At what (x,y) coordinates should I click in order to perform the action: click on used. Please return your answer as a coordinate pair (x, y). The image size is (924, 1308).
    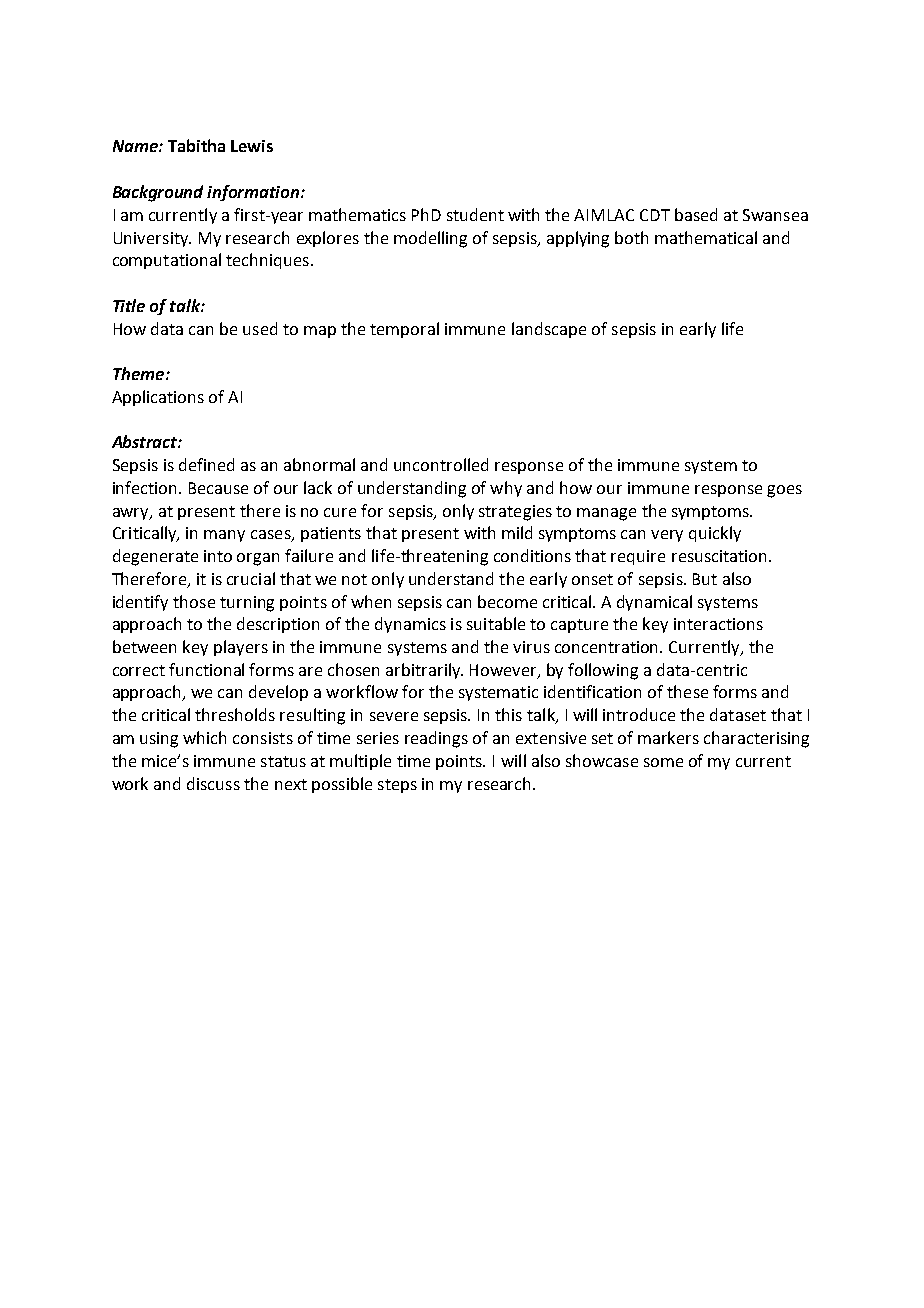
    Looking at the image, I should click on (260, 328).
